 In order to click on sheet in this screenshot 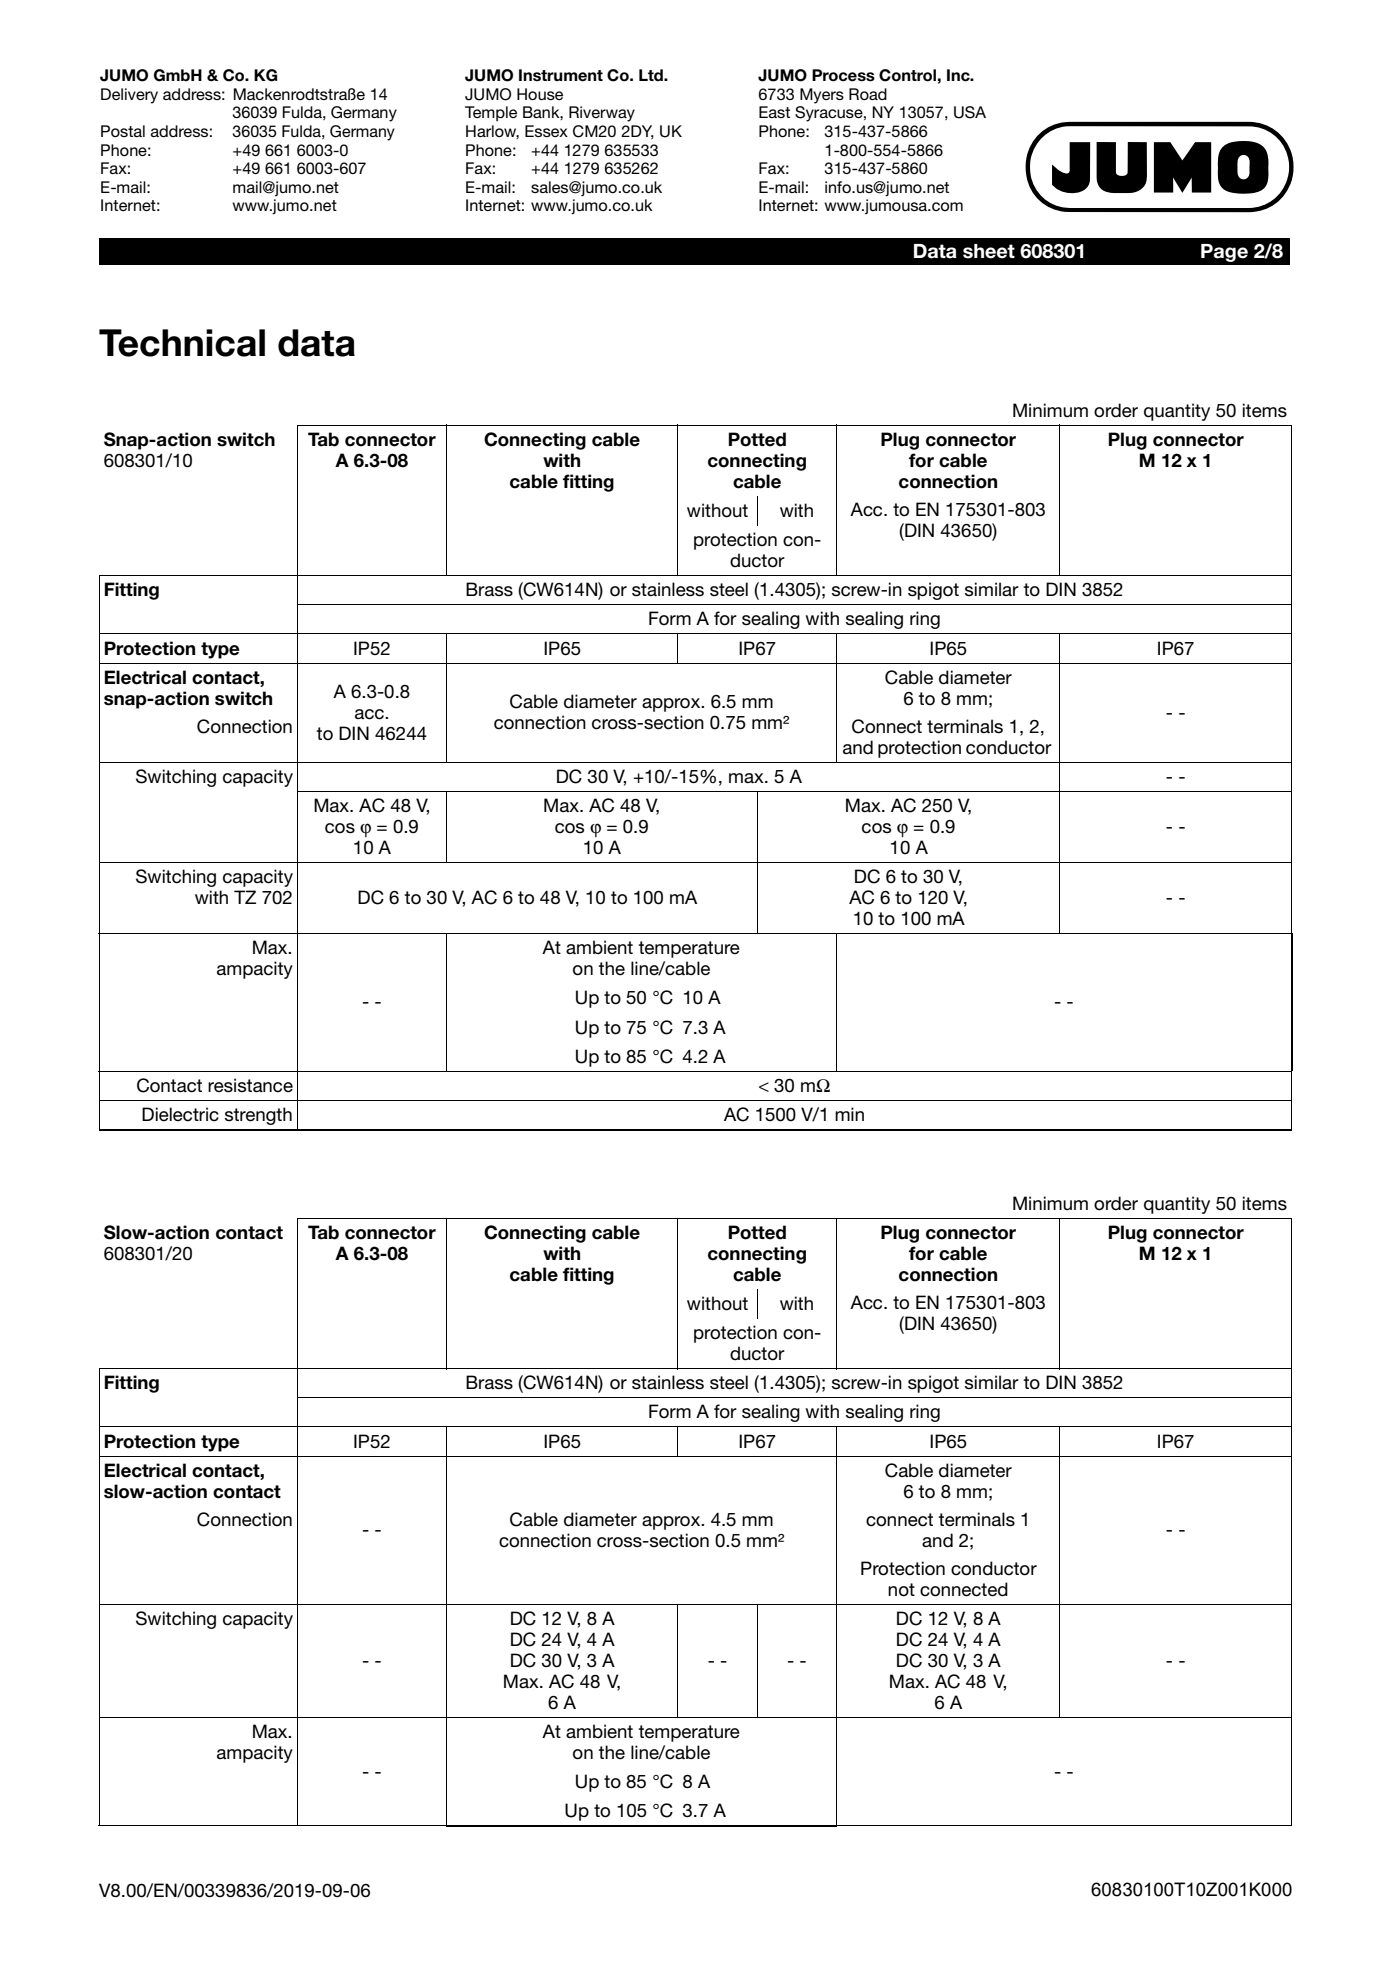, I will do `click(989, 251)`.
